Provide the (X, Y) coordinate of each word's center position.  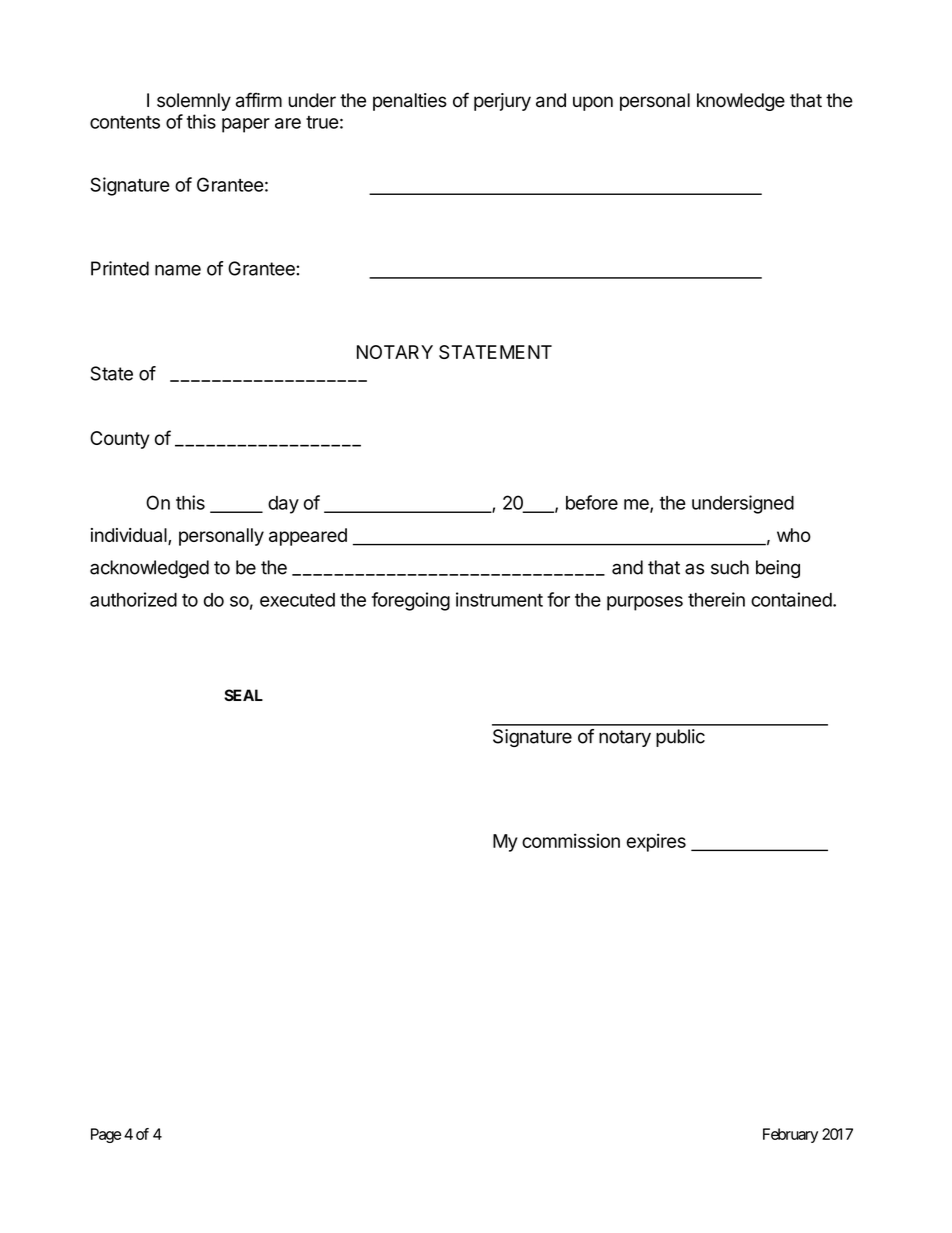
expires (656, 842)
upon (593, 103)
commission (571, 840)
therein (716, 599)
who (794, 535)
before (592, 502)
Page (106, 1135)
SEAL (243, 695)
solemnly (194, 102)
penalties (410, 102)
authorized (133, 599)
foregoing (411, 601)
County (120, 440)
